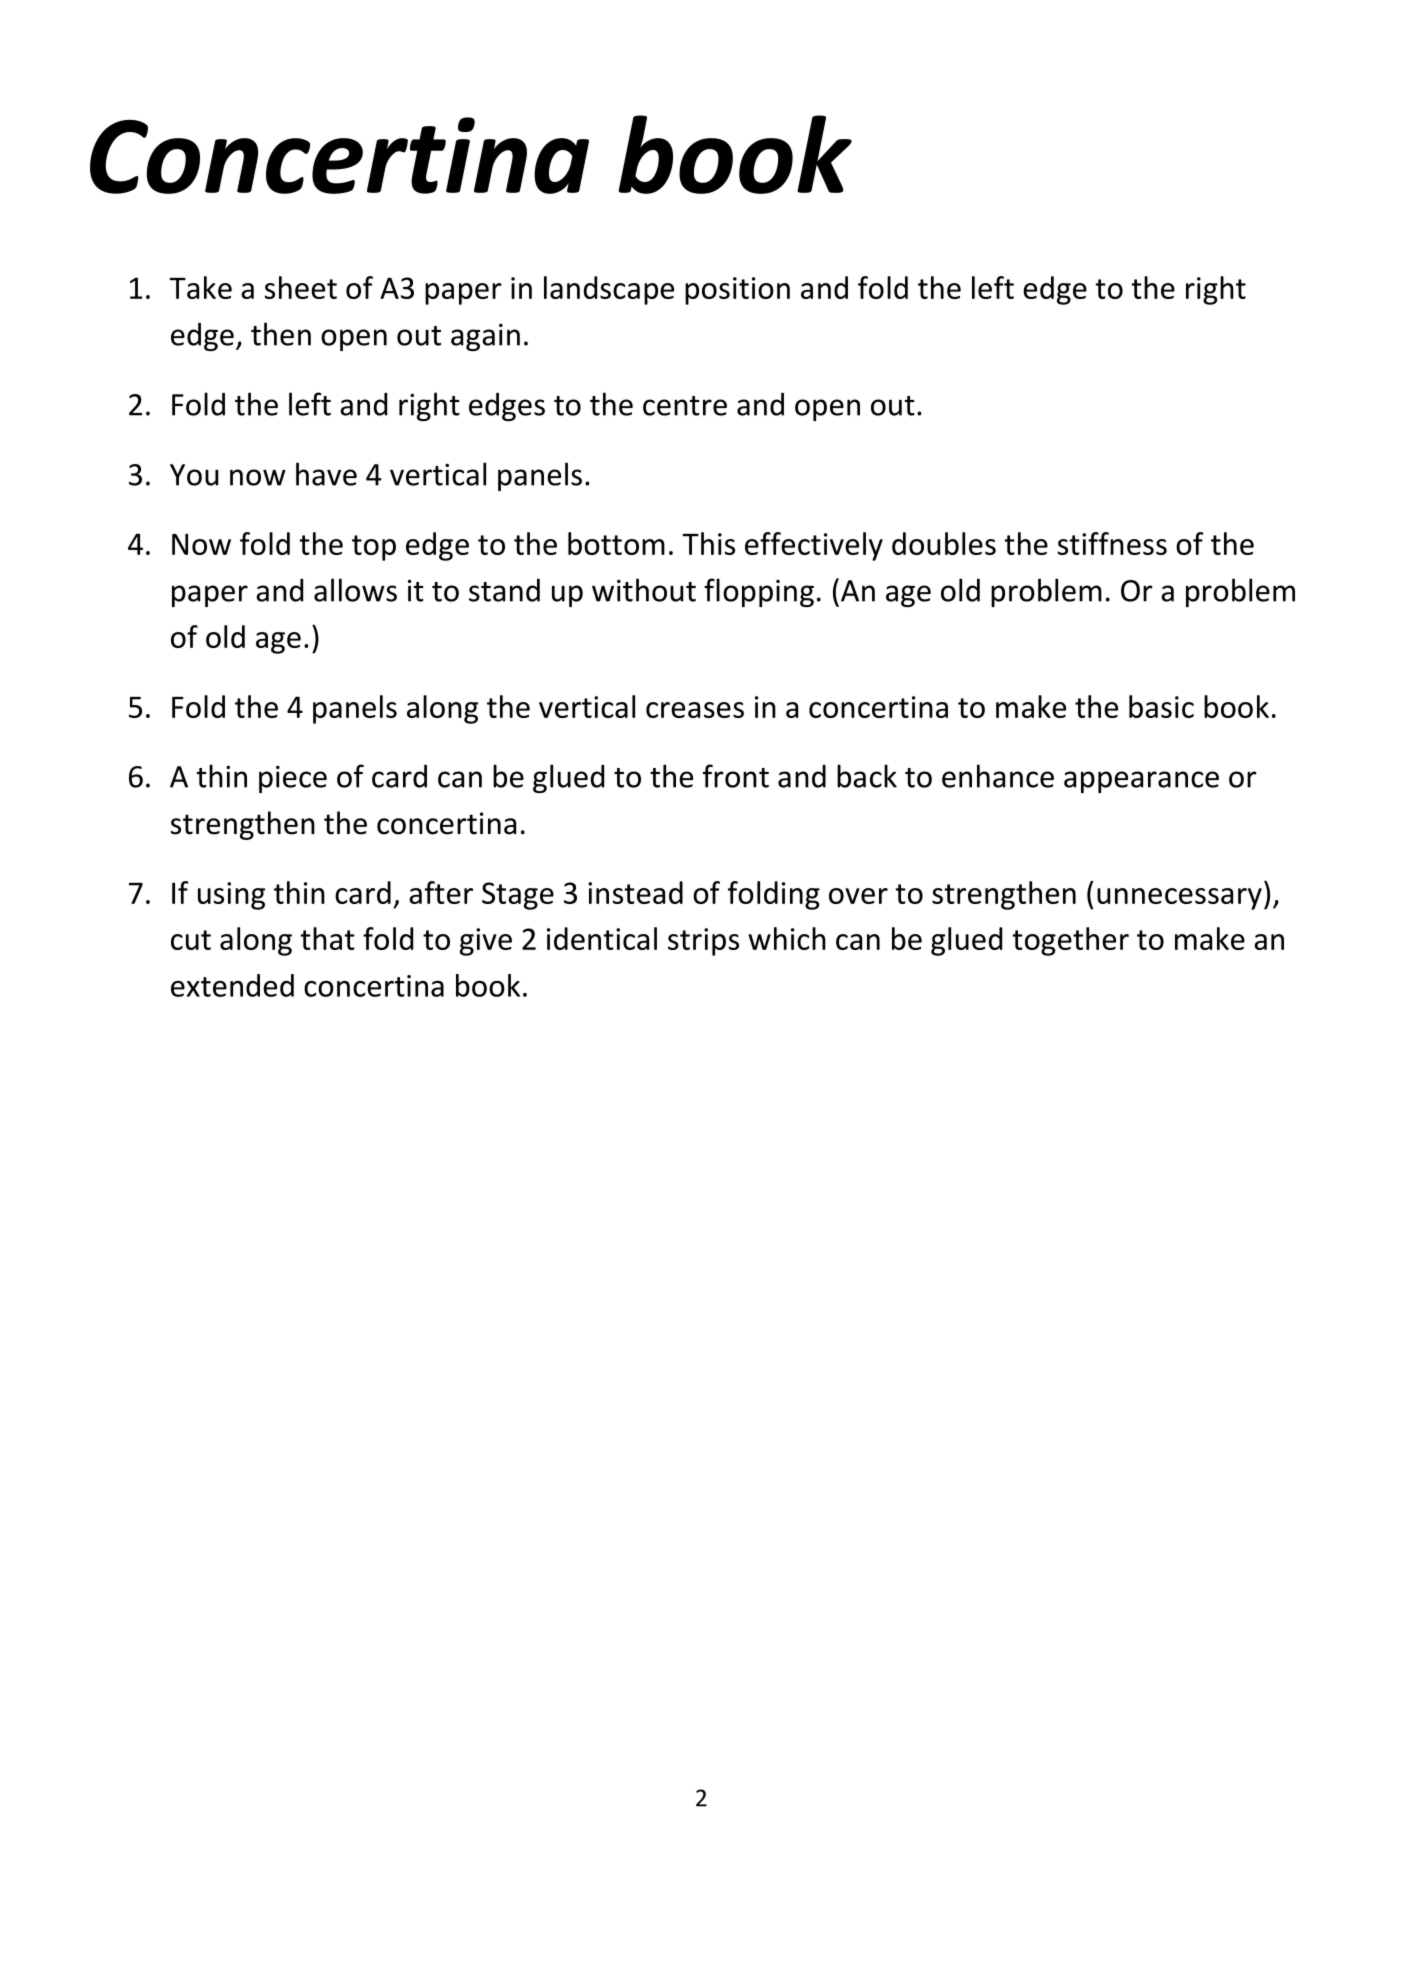 This screenshot has height=1985, width=1403. I want to click on together, so click(1070, 941).
